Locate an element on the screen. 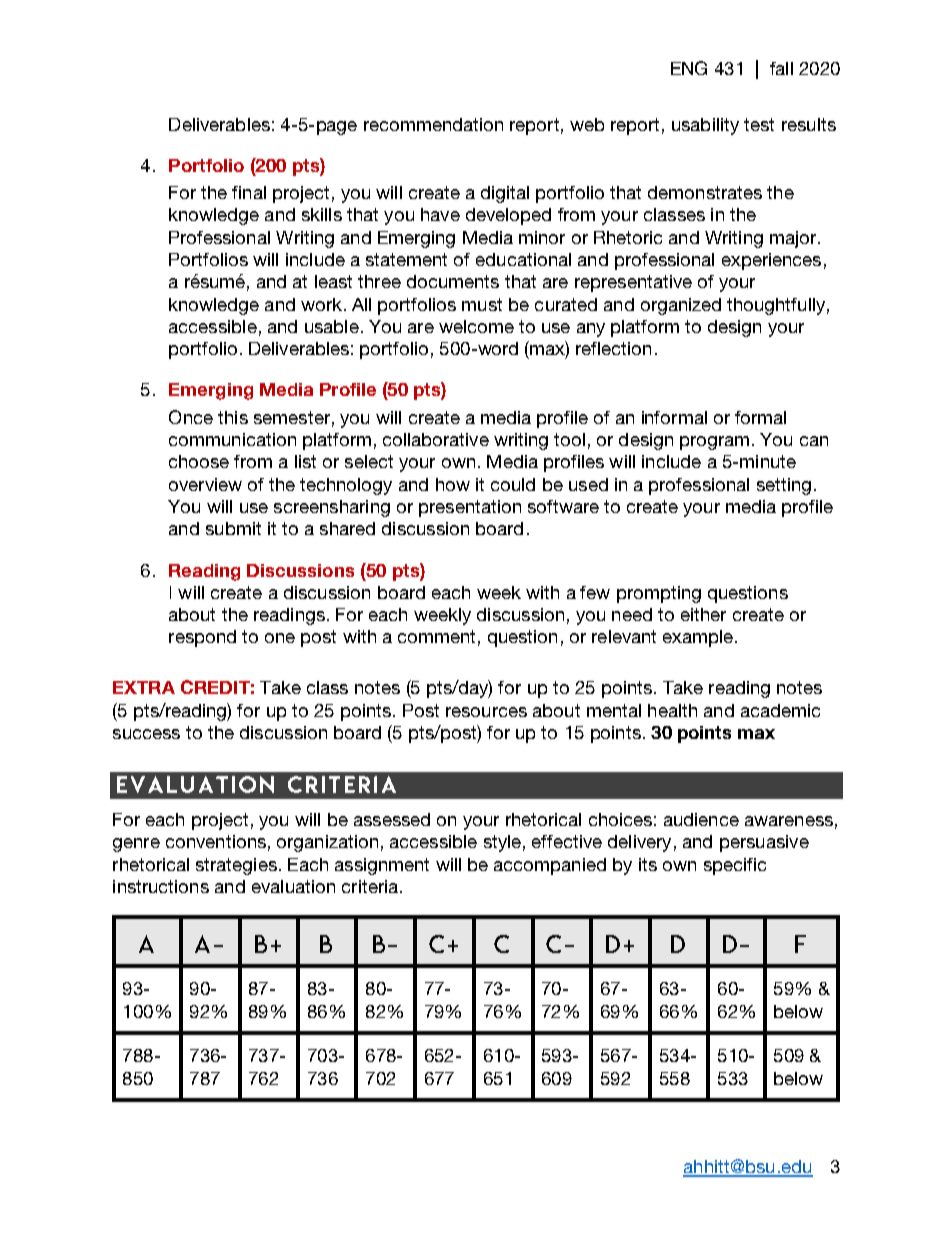  experiences is located at coordinates (771, 261).
